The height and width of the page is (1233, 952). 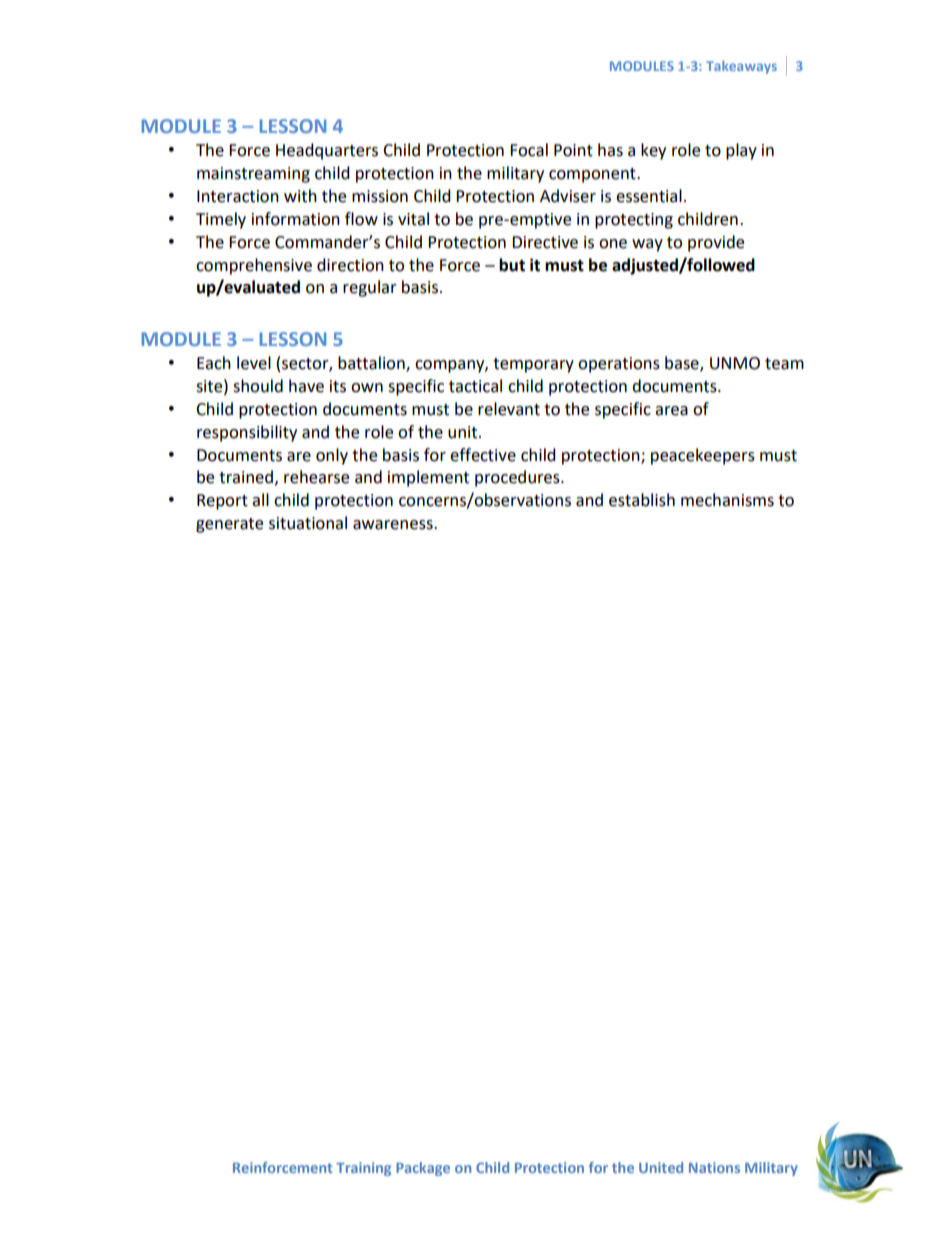 I want to click on mechanisms, so click(x=727, y=500).
